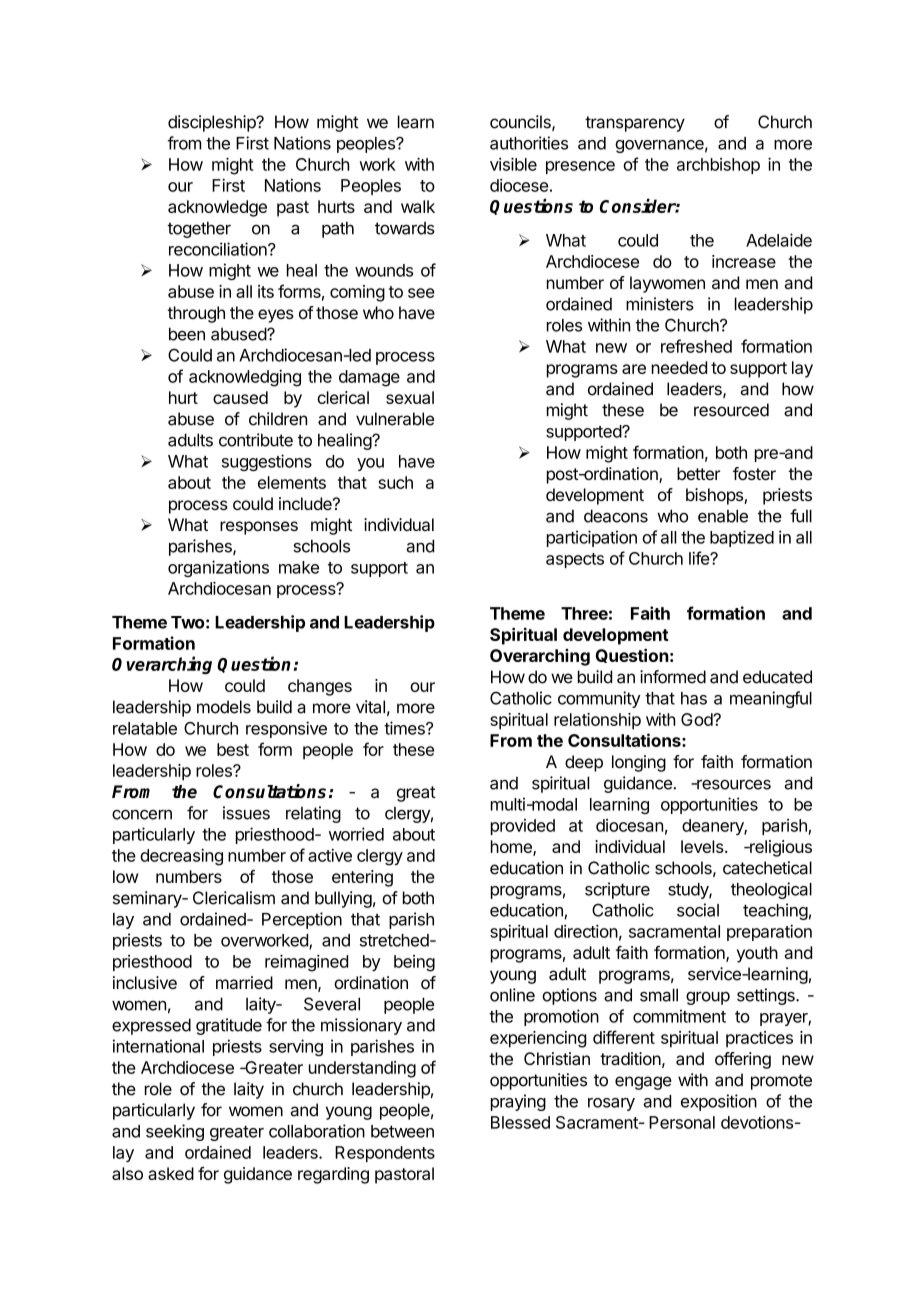 The height and width of the screenshot is (1308, 924). What do you see at coordinates (224, 707) in the screenshot?
I see `models` at bounding box center [224, 707].
